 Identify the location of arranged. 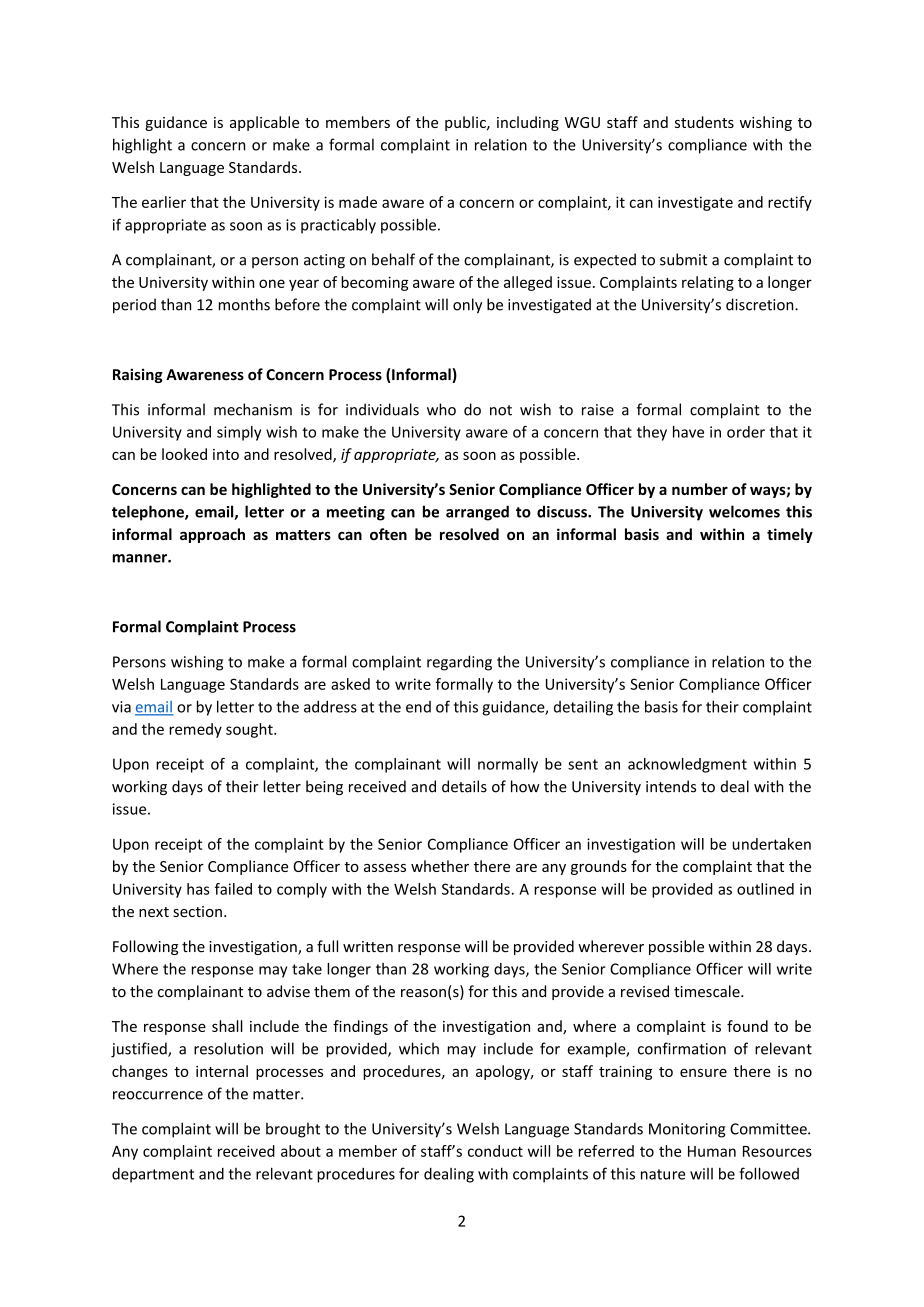
(477, 513).
